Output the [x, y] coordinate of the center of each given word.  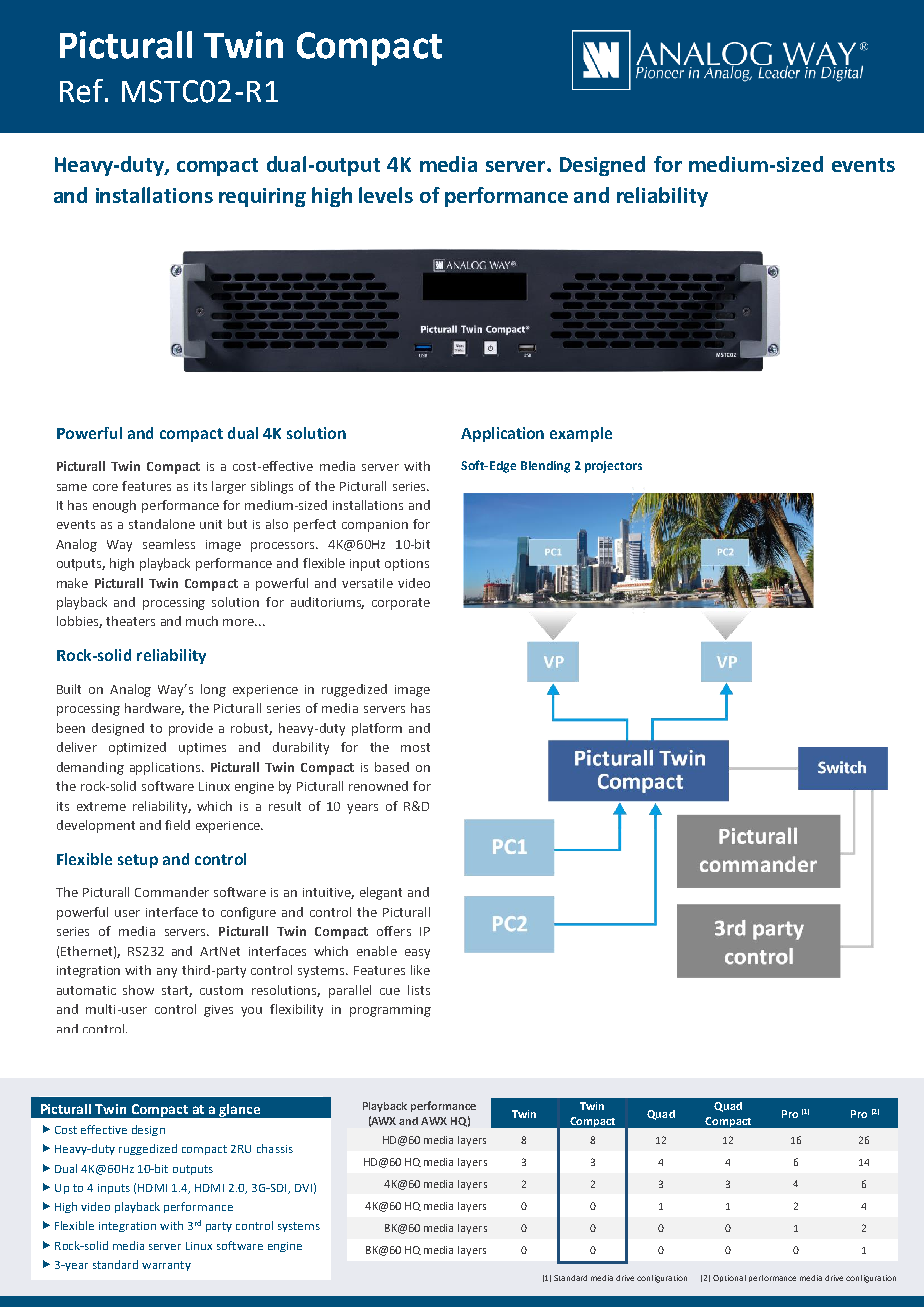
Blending [545, 467]
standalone [162, 524]
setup [138, 861]
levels [386, 195]
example [581, 434]
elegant [381, 893]
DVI [303, 1188]
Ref [83, 91]
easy [417, 954]
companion [375, 526]
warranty [166, 1266]
